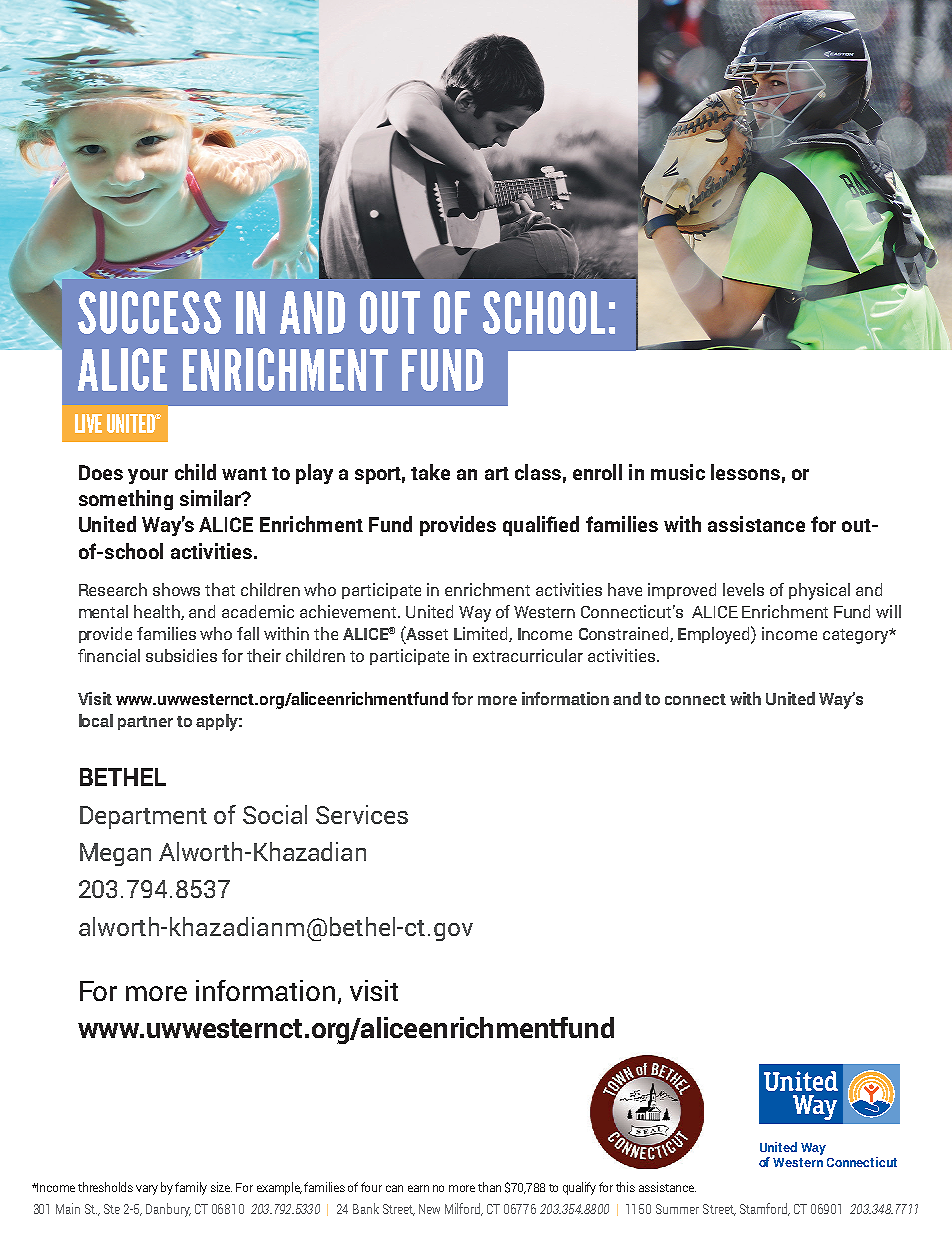  What do you see at coordinates (149, 312) in the image?
I see `SUCCESS` at bounding box center [149, 312].
